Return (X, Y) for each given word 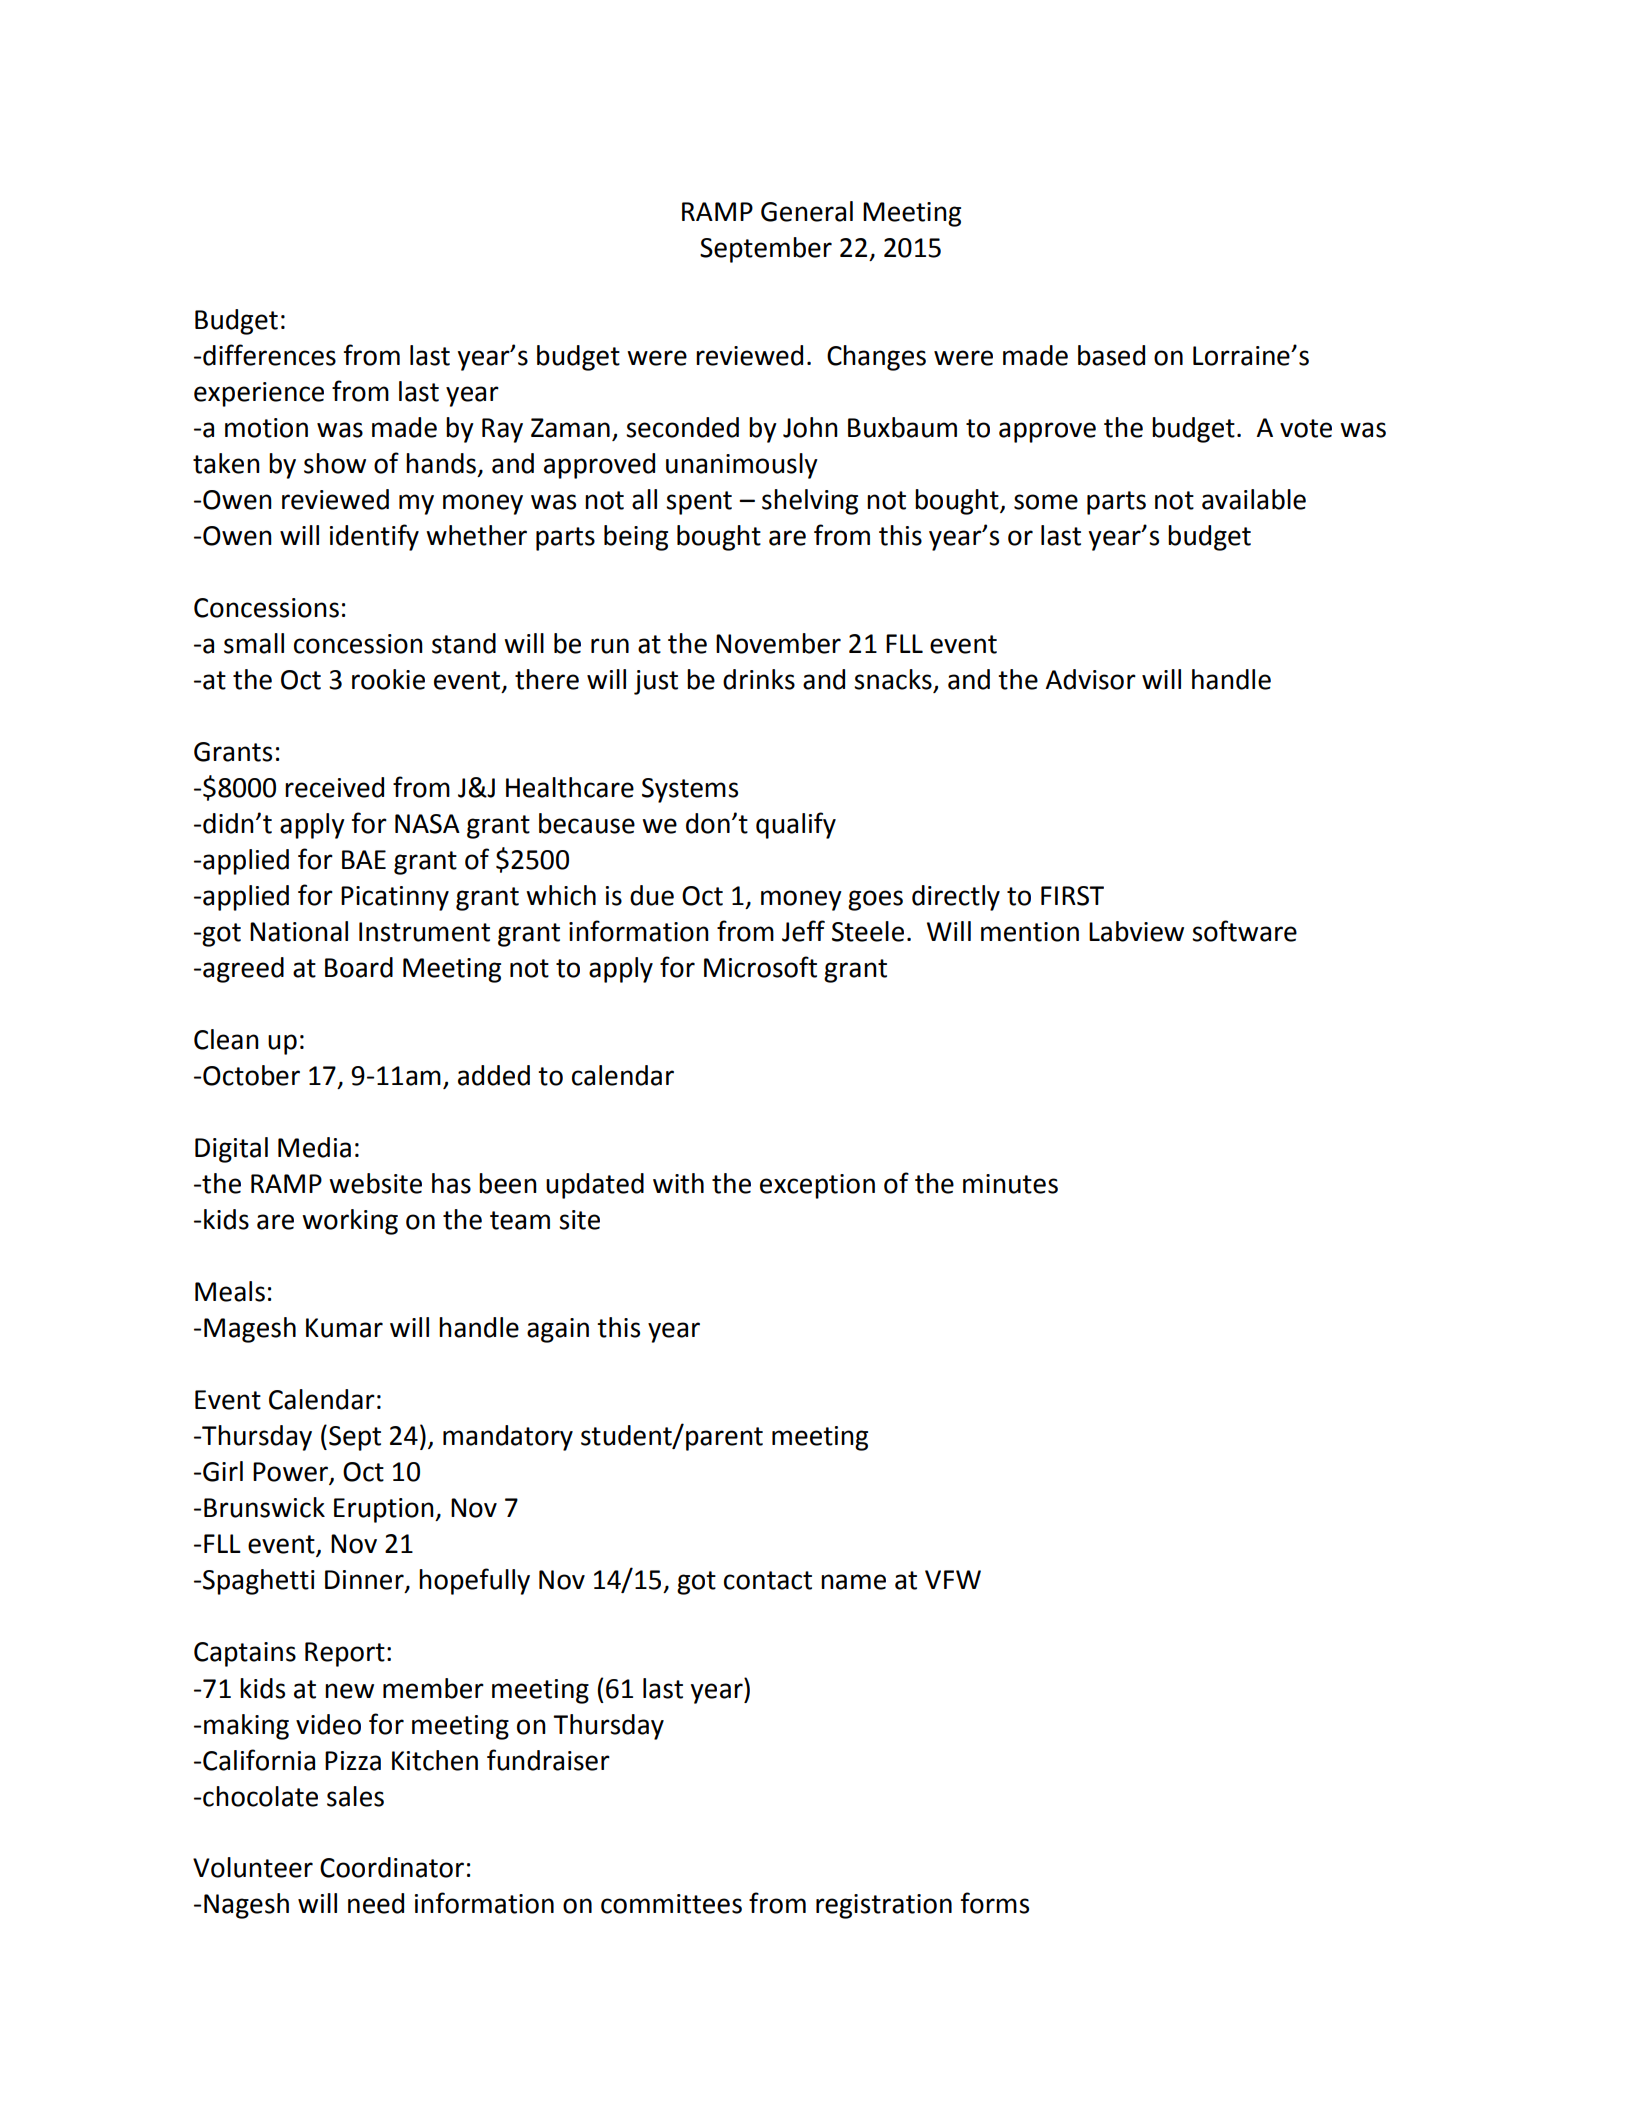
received (334, 787)
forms (995, 1903)
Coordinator (392, 1867)
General (807, 211)
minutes (1010, 1184)
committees (671, 1904)
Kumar (344, 1328)
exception (817, 1186)
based (1111, 355)
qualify (796, 825)
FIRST (1072, 896)
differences (269, 355)
